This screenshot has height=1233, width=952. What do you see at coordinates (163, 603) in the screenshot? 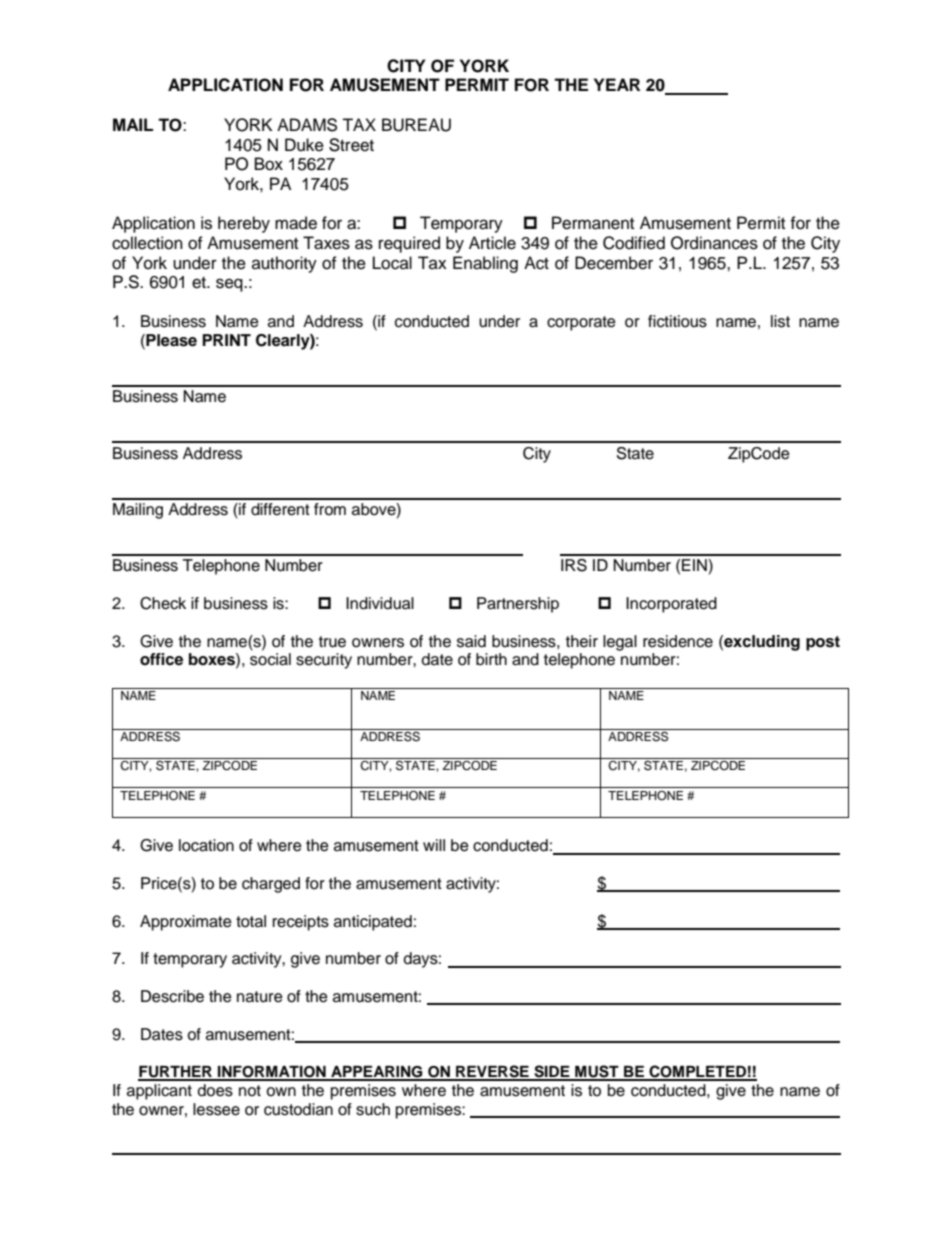
I see `Check` at bounding box center [163, 603].
